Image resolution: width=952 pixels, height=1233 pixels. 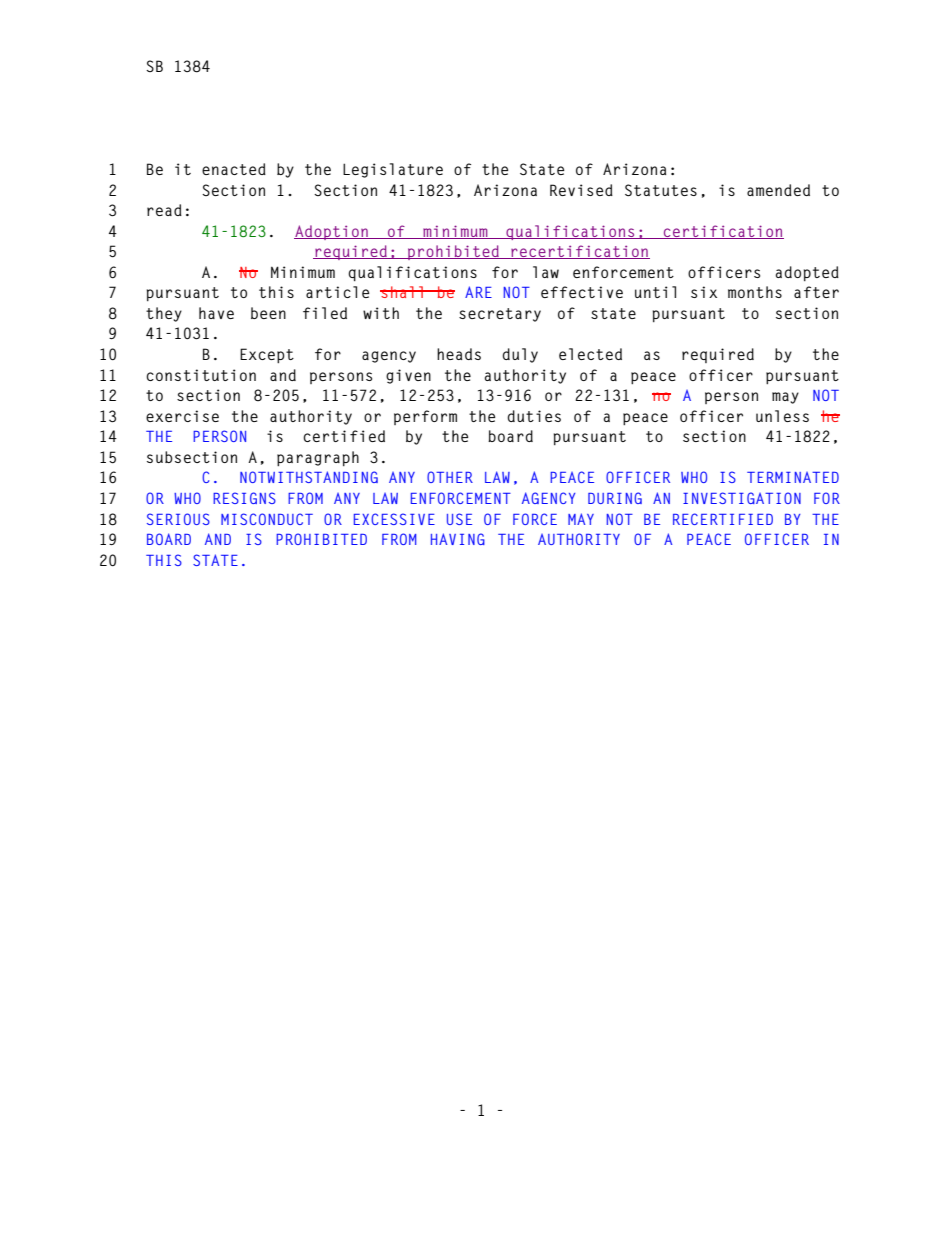 I want to click on amended, so click(x=778, y=190).
